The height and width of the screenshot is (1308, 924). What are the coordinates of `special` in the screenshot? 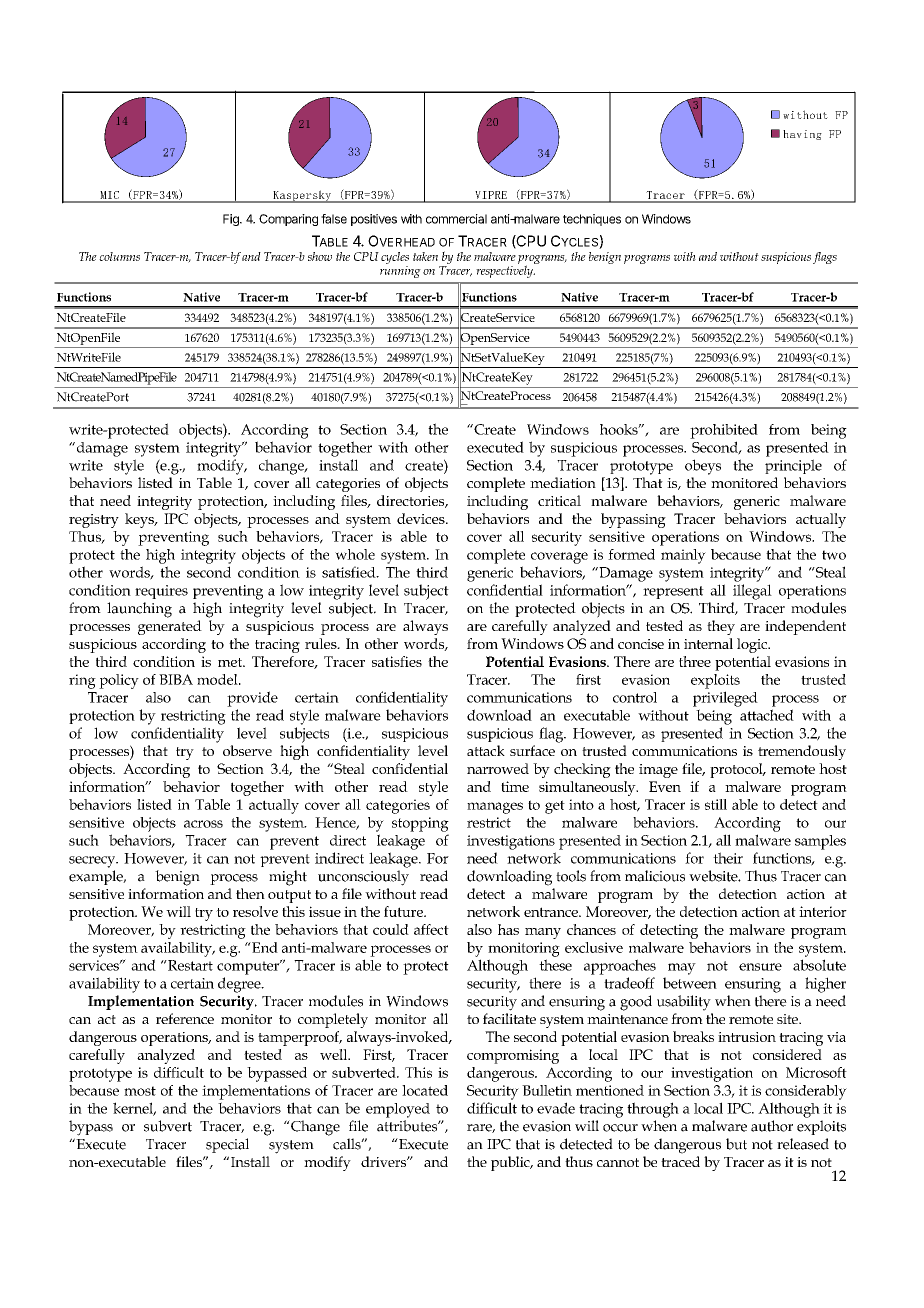 It's located at (227, 1145).
